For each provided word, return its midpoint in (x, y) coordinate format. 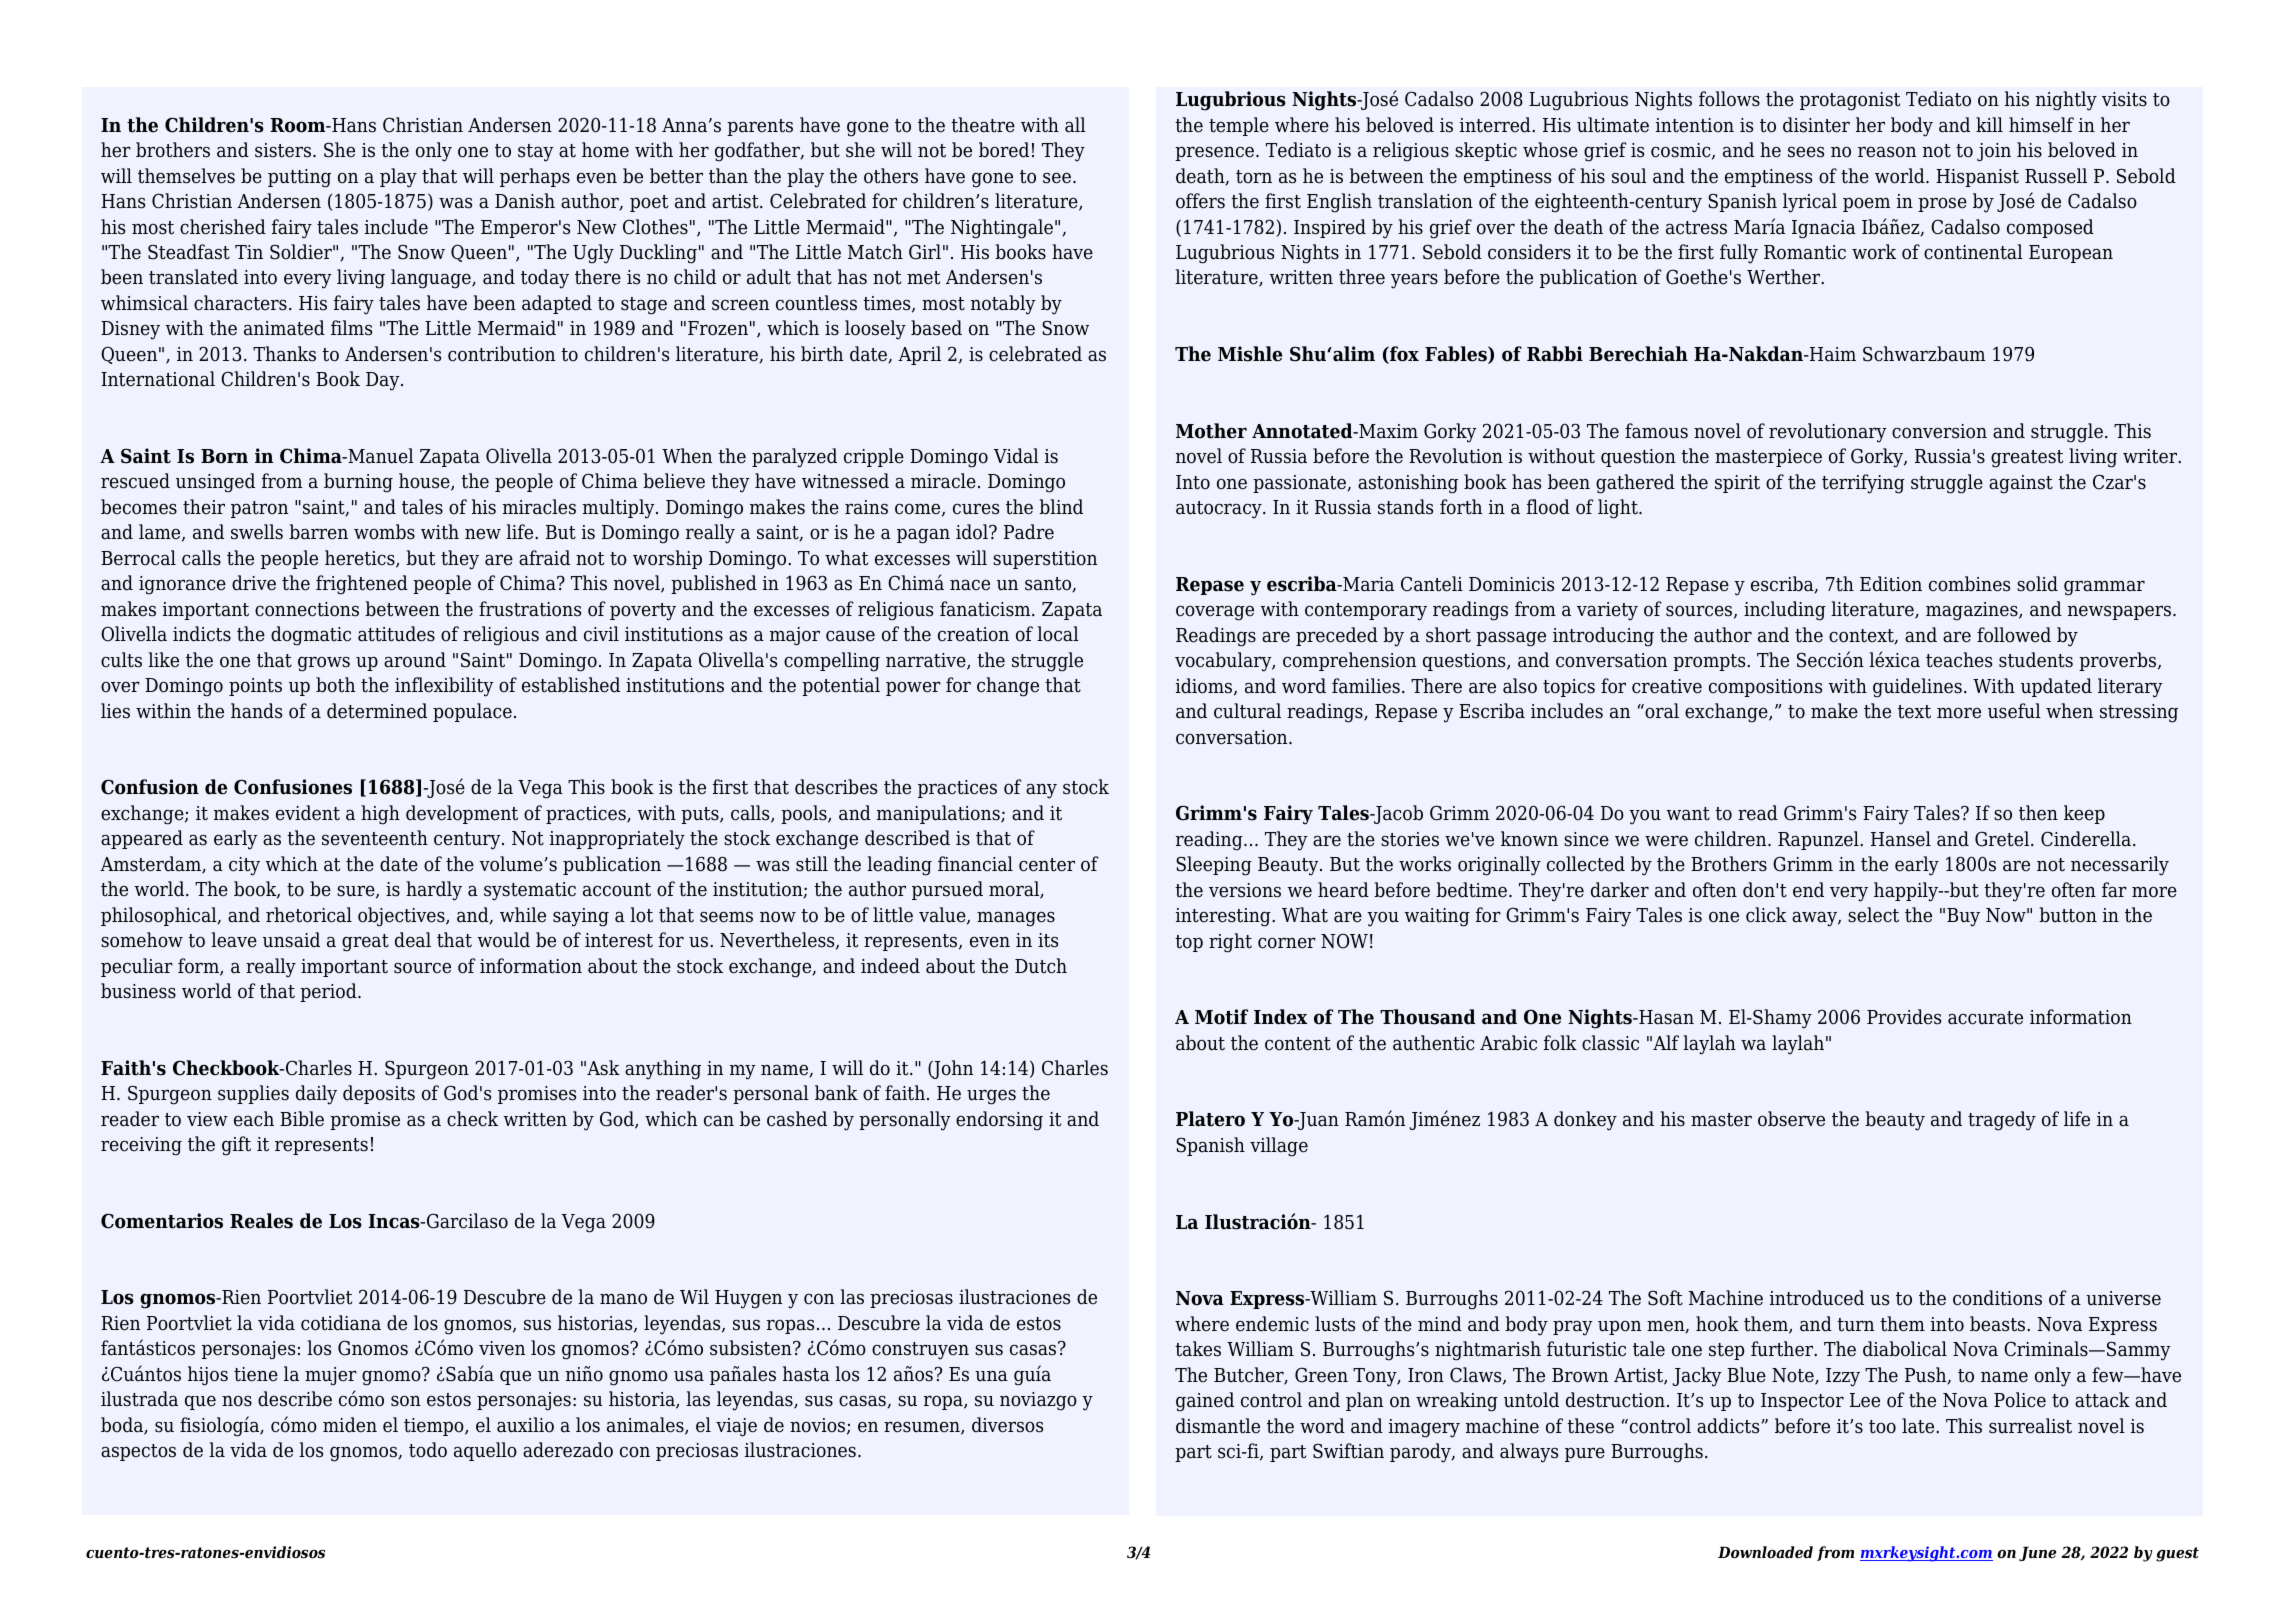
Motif (1221, 1017)
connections (307, 609)
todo (428, 1450)
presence (1216, 153)
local (1058, 634)
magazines (1973, 611)
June (2037, 1553)
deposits (379, 1094)
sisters (283, 150)
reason (1887, 152)
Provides (1904, 1017)
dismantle (1218, 1426)
